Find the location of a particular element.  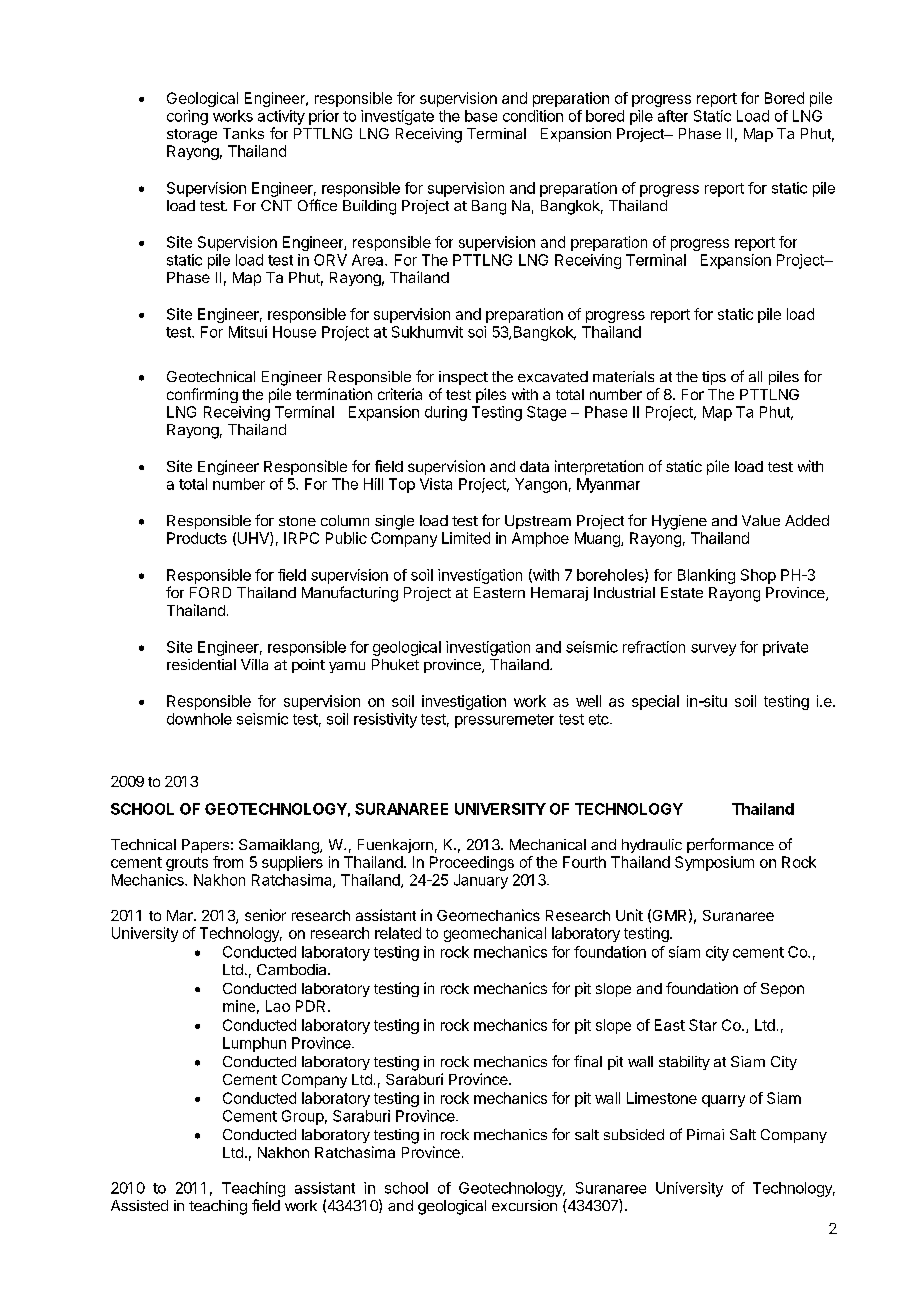

quarry is located at coordinates (723, 1101).
